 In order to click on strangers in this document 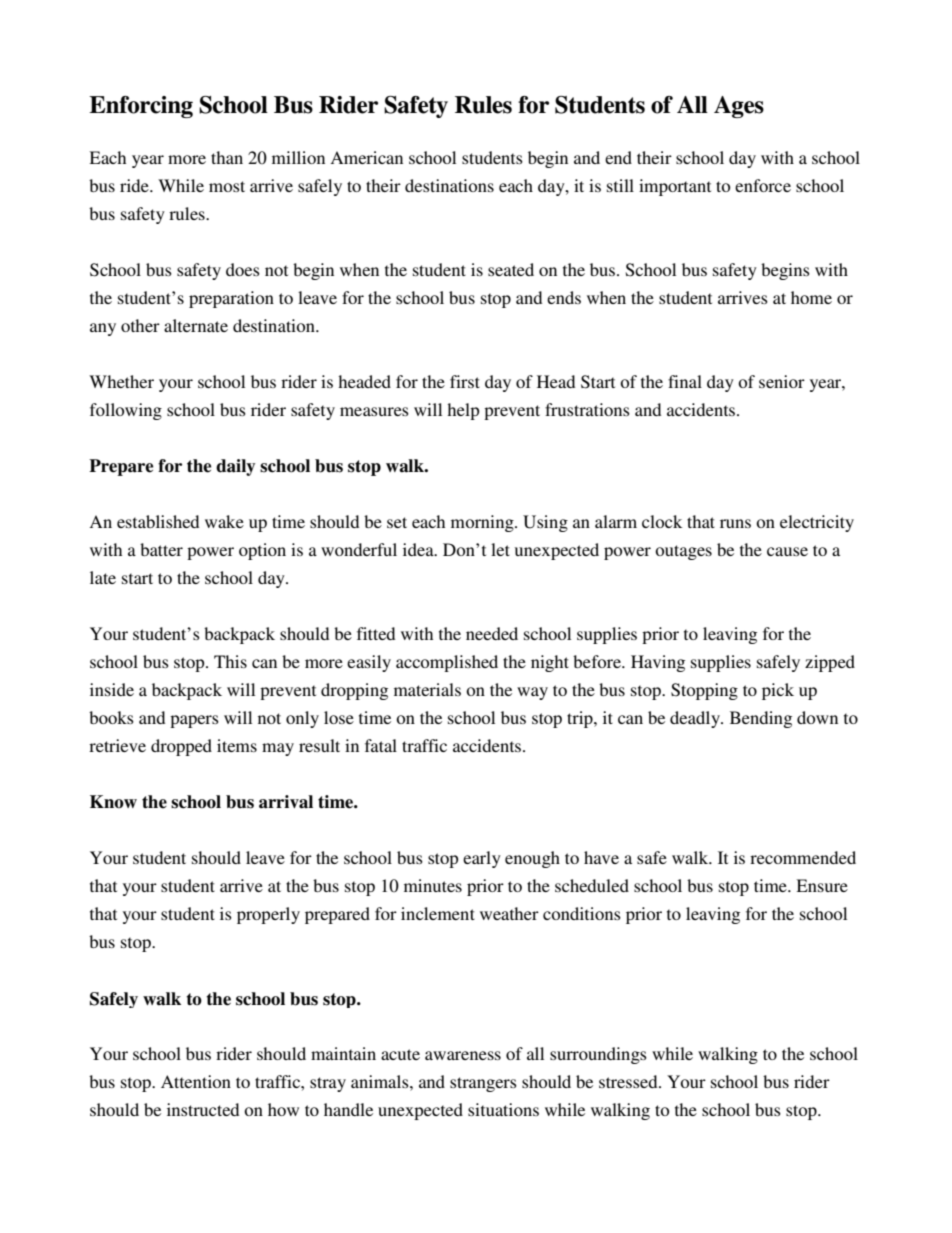, I will do `click(483, 1084)`.
